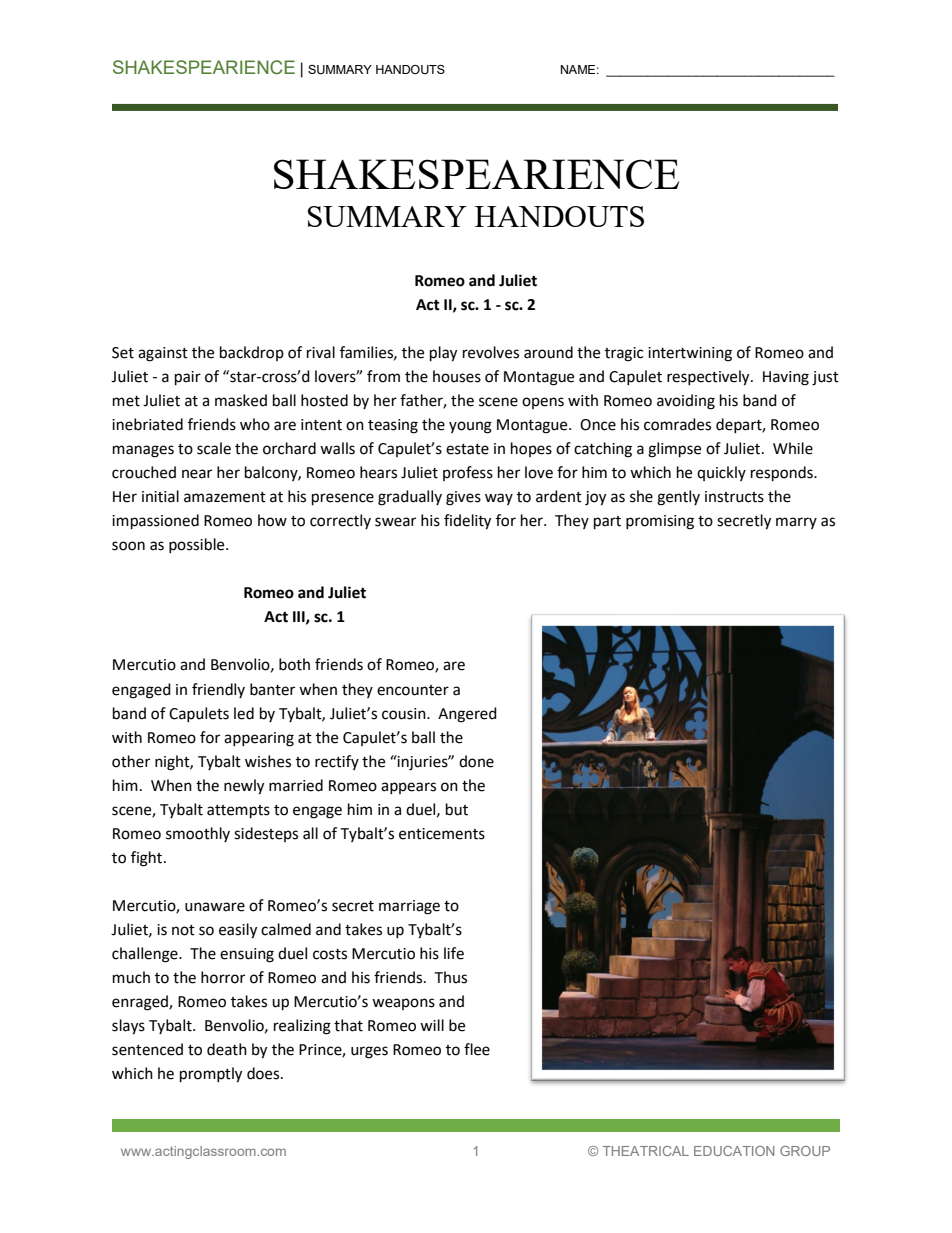 This document has height=1233, width=952. I want to click on Angered, so click(467, 715).
